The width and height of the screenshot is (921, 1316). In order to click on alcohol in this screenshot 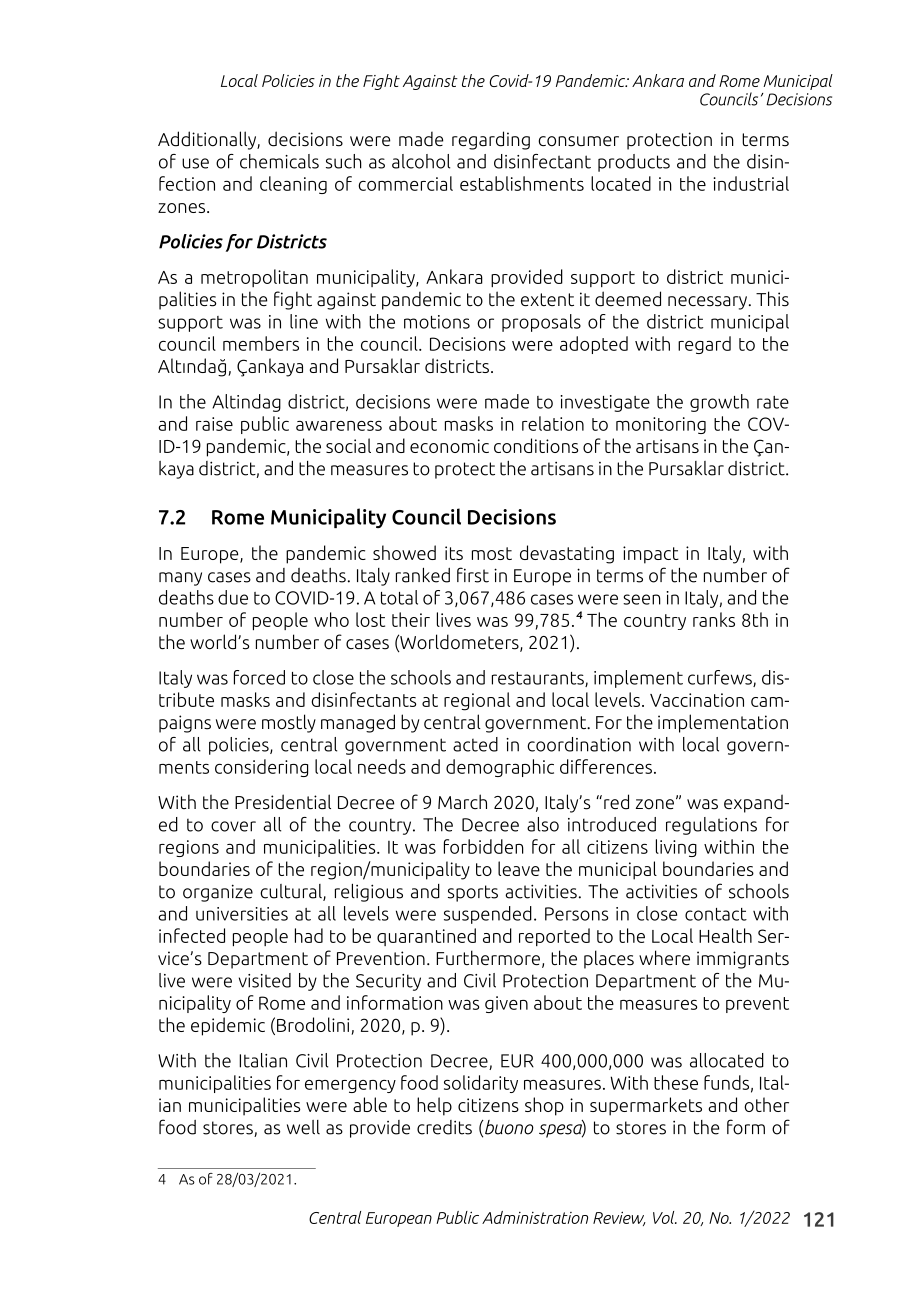, I will do `click(421, 161)`.
